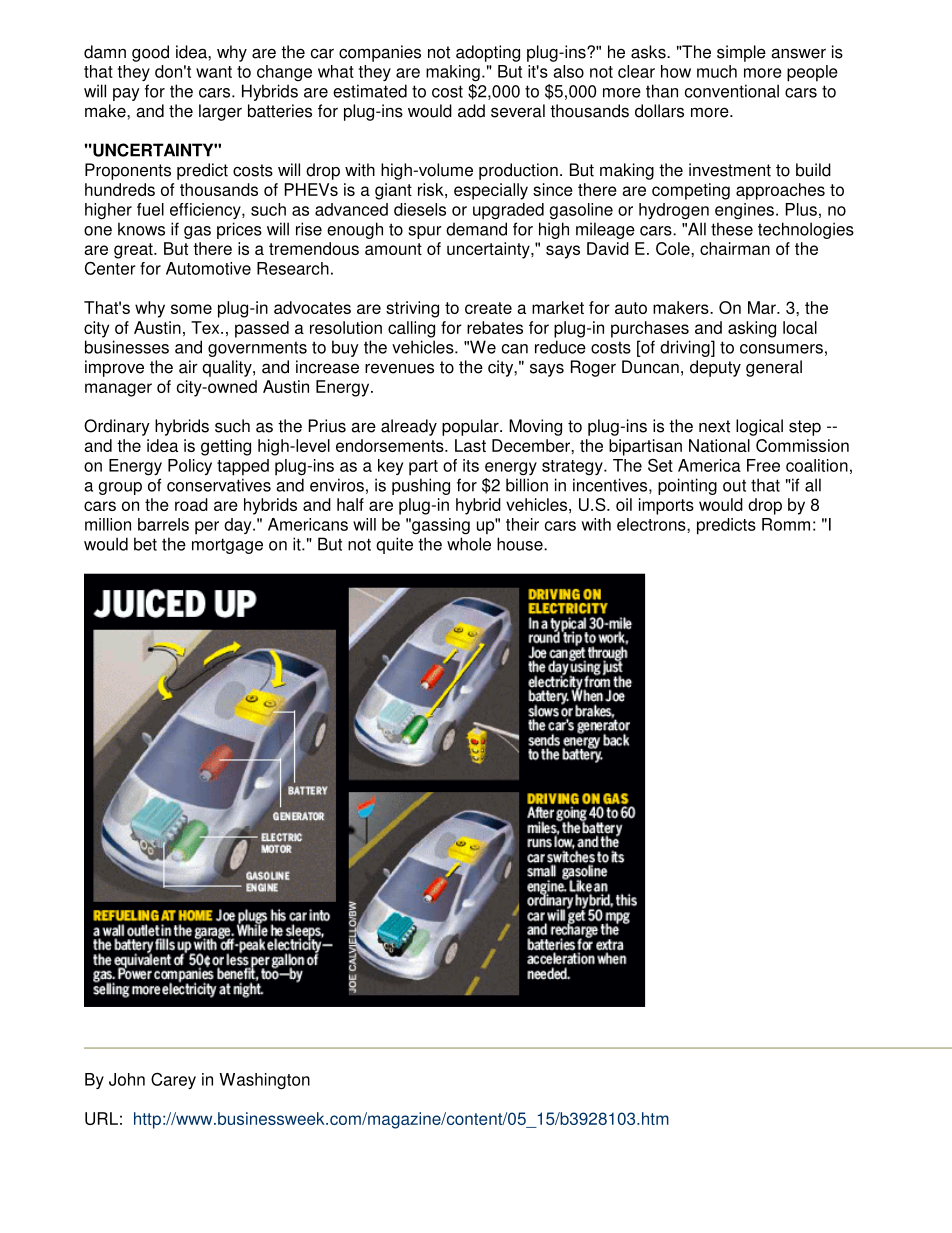  Describe the element at coordinates (173, 1081) in the image. I see `Carey` at that location.
